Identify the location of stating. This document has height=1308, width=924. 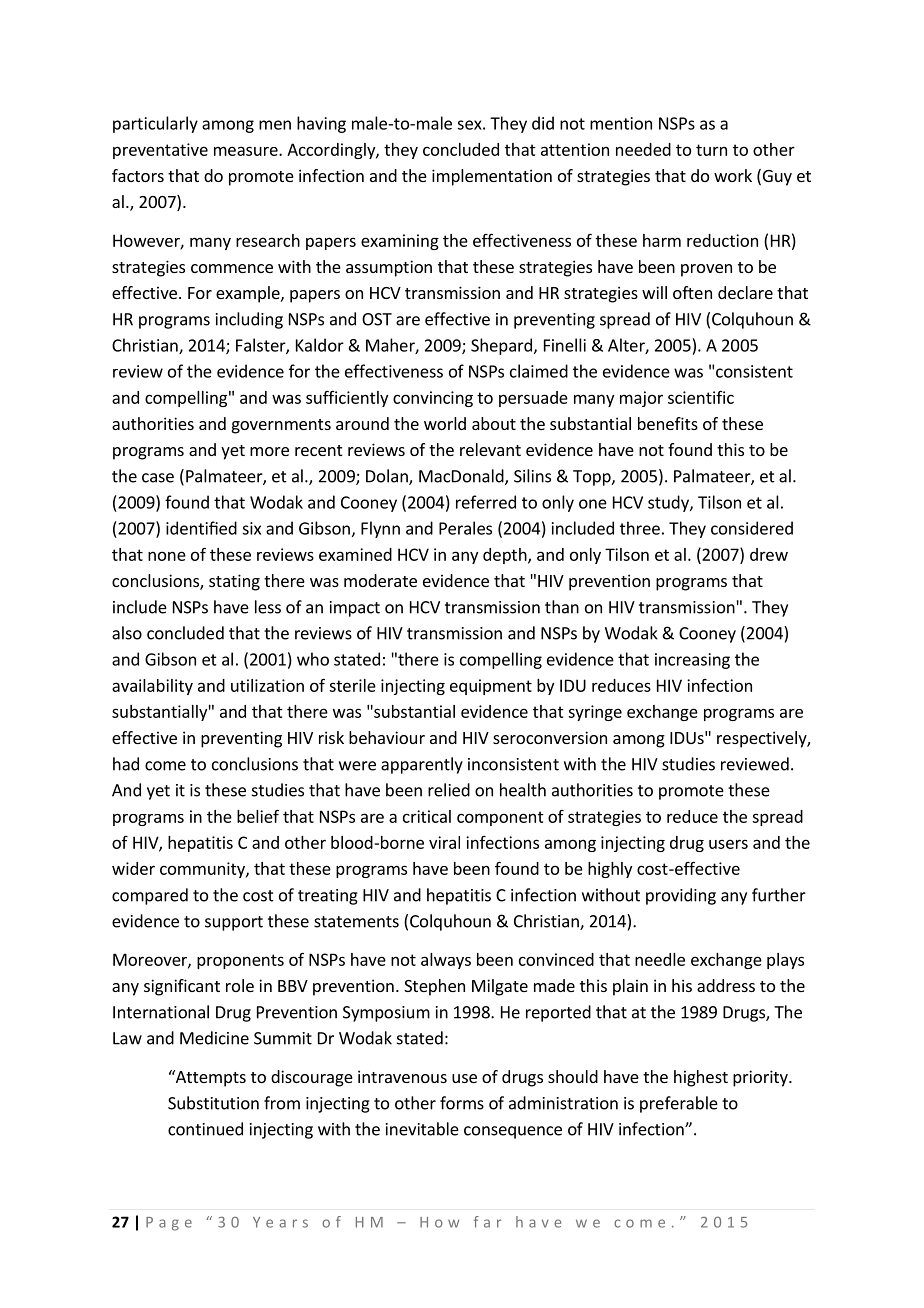
(234, 582).
